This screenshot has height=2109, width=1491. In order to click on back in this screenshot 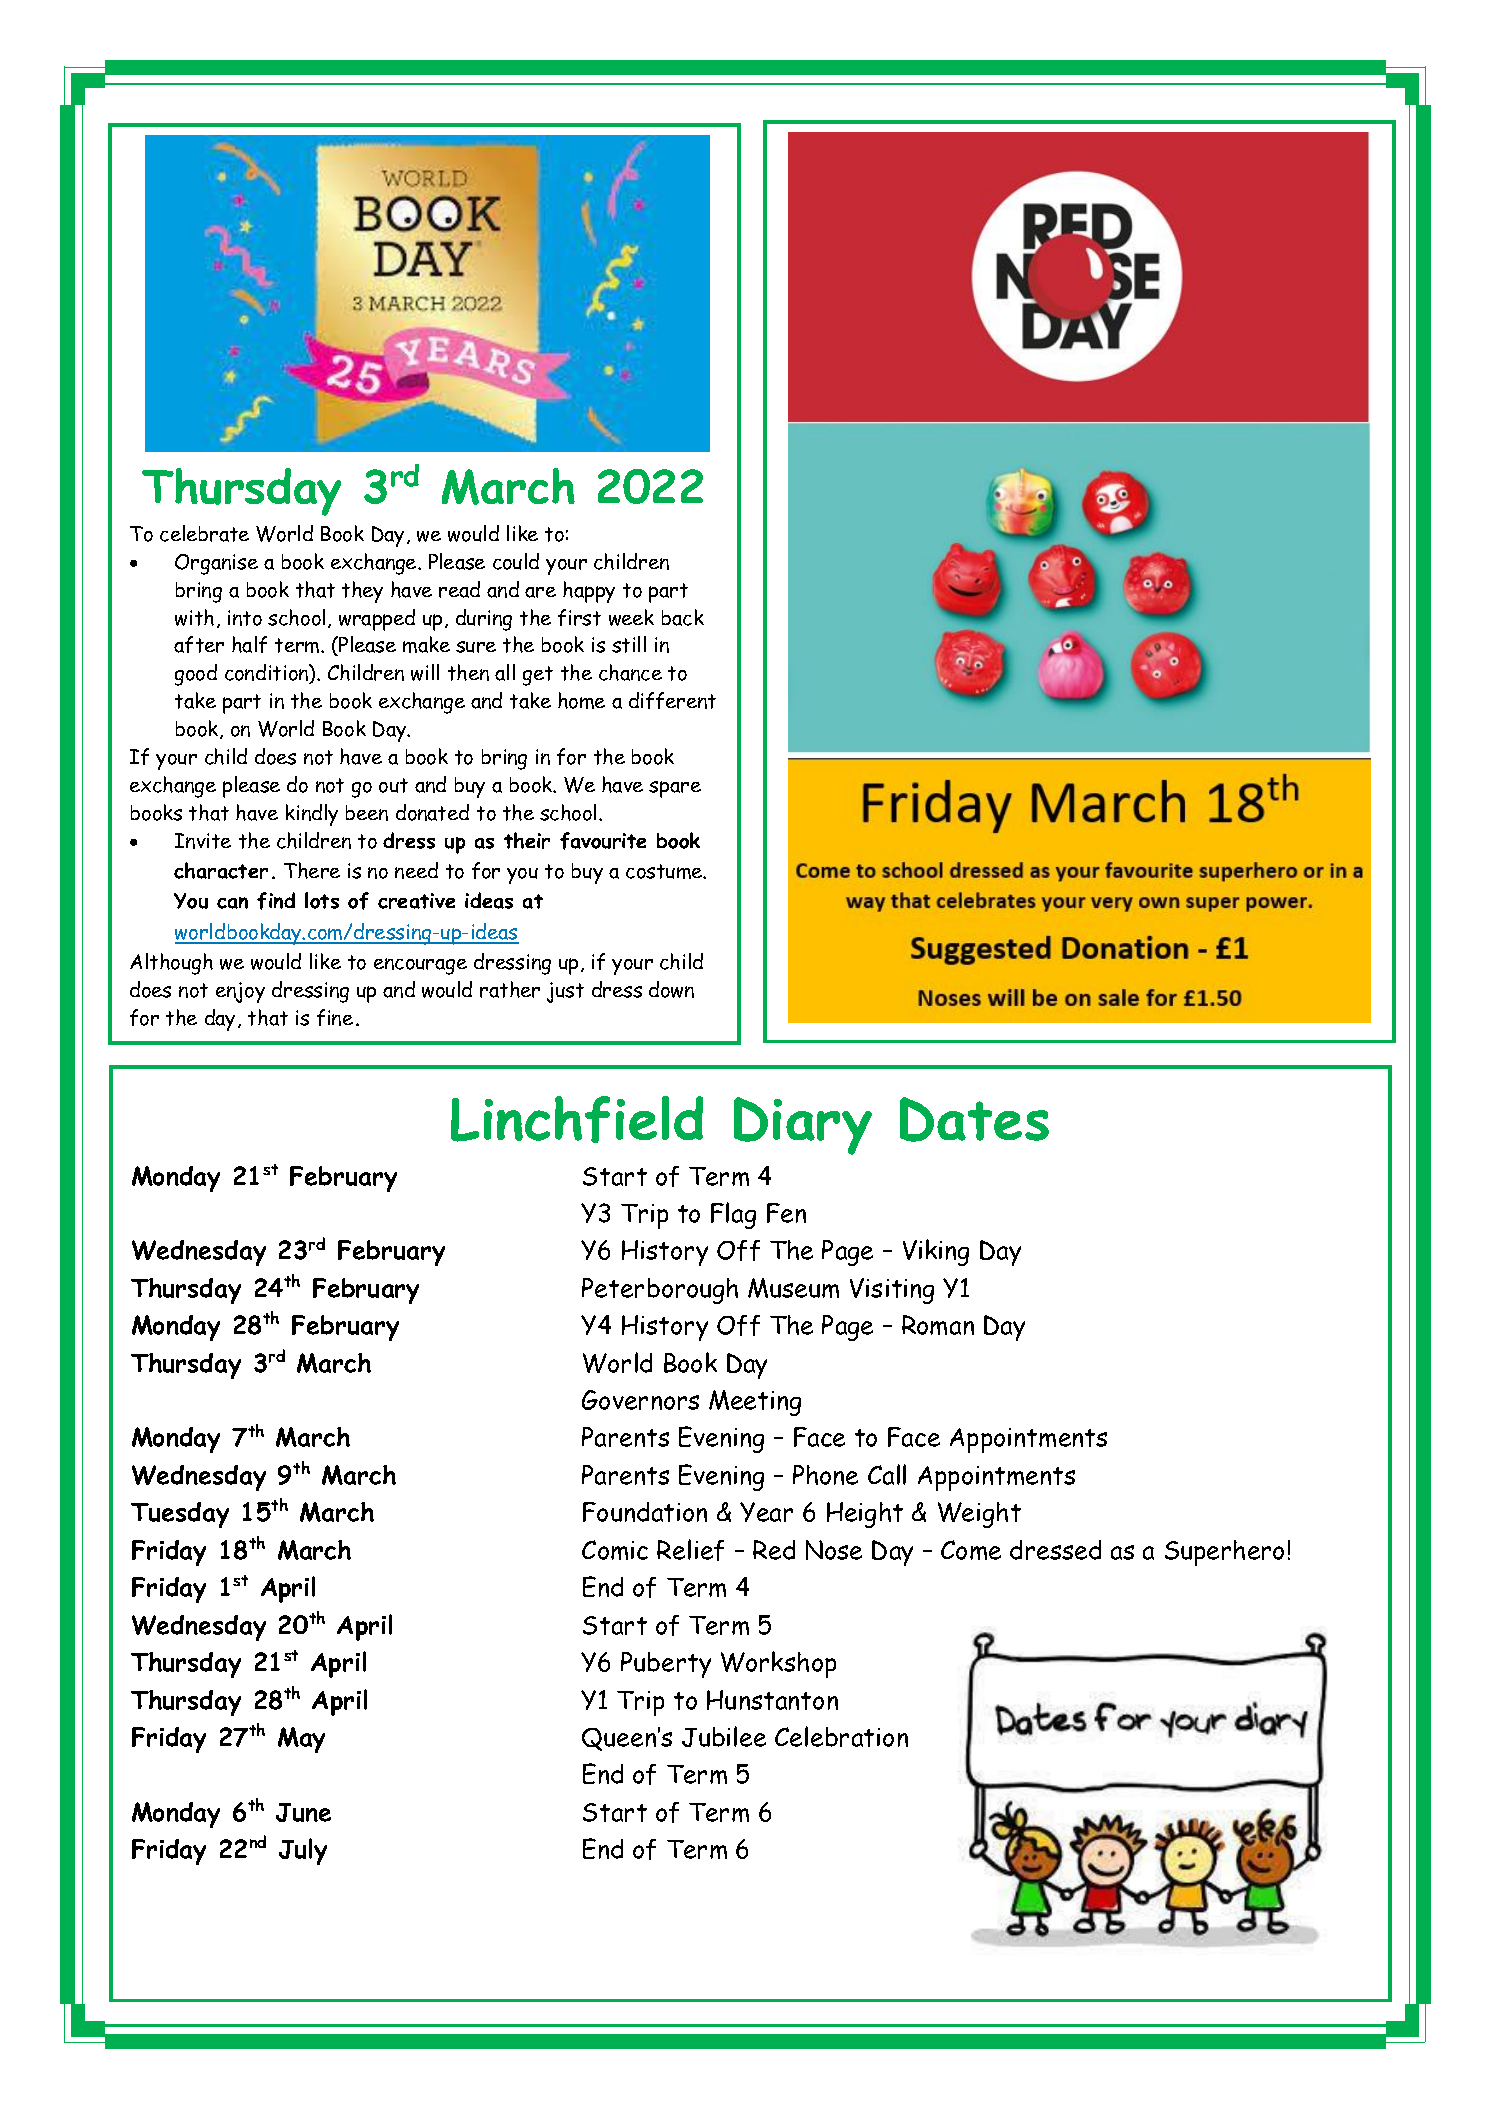, I will do `click(683, 617)`.
